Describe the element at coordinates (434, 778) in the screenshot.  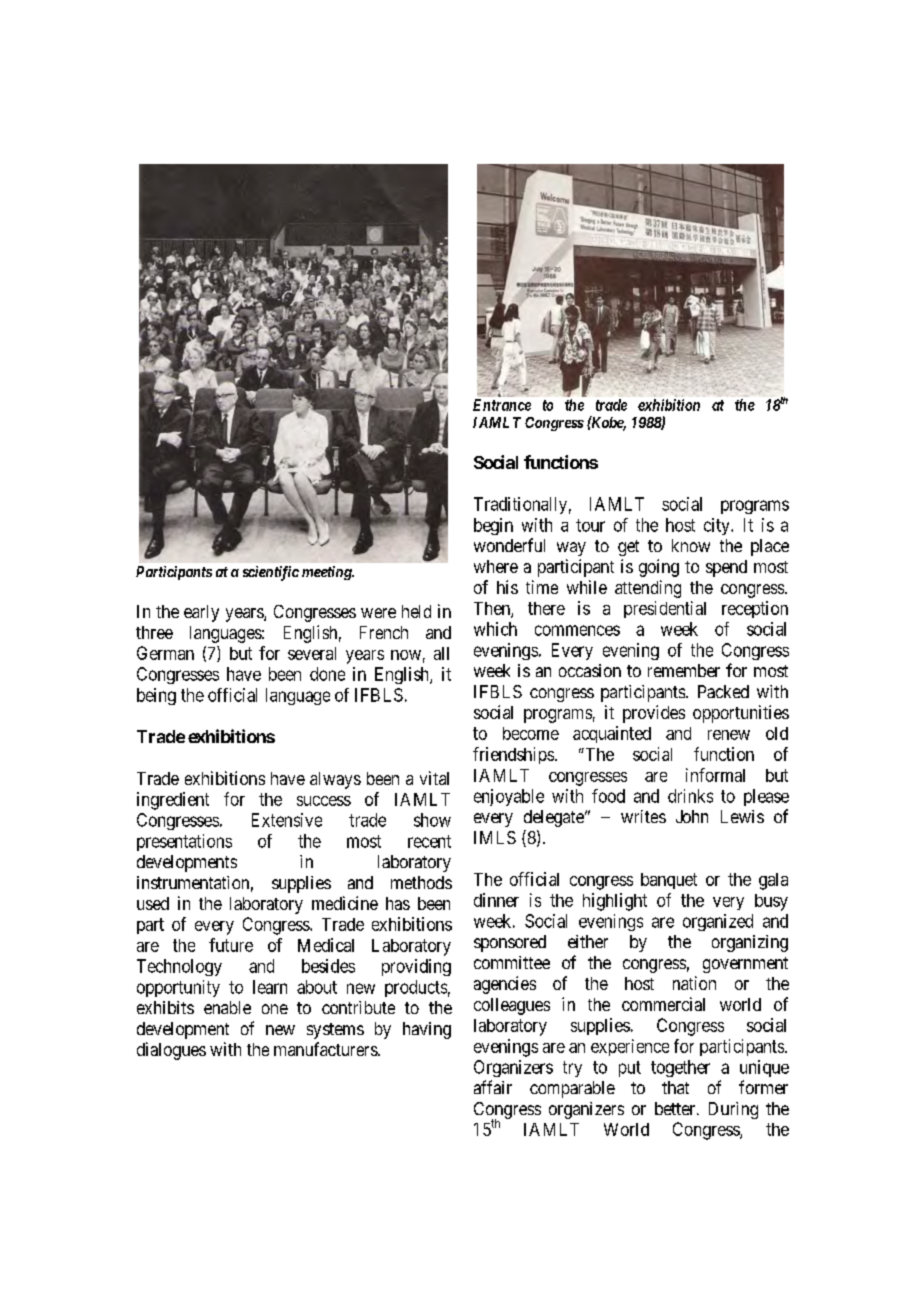
I see `vital` at that location.
